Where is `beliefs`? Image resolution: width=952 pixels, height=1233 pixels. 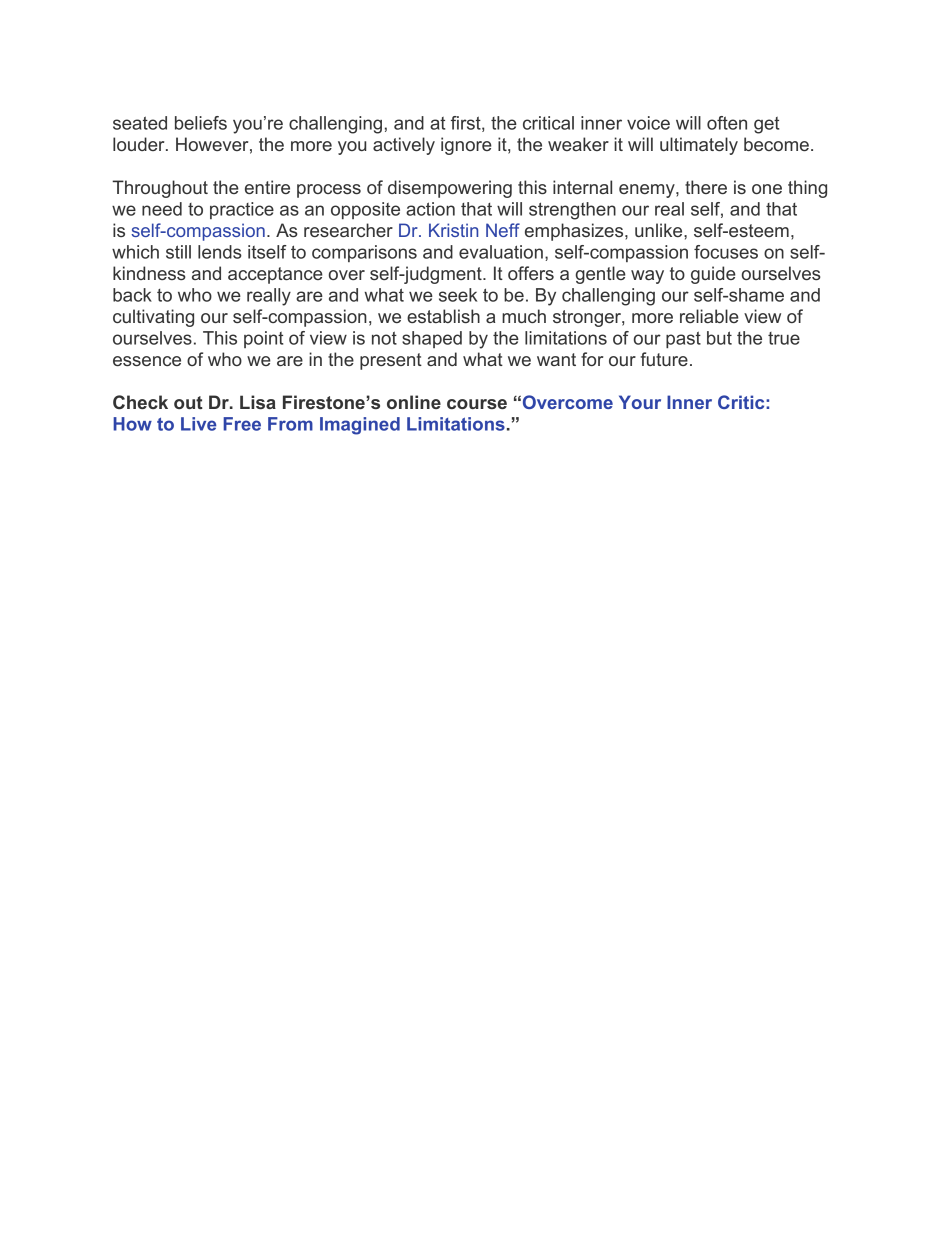 beliefs is located at coordinates (201, 123).
